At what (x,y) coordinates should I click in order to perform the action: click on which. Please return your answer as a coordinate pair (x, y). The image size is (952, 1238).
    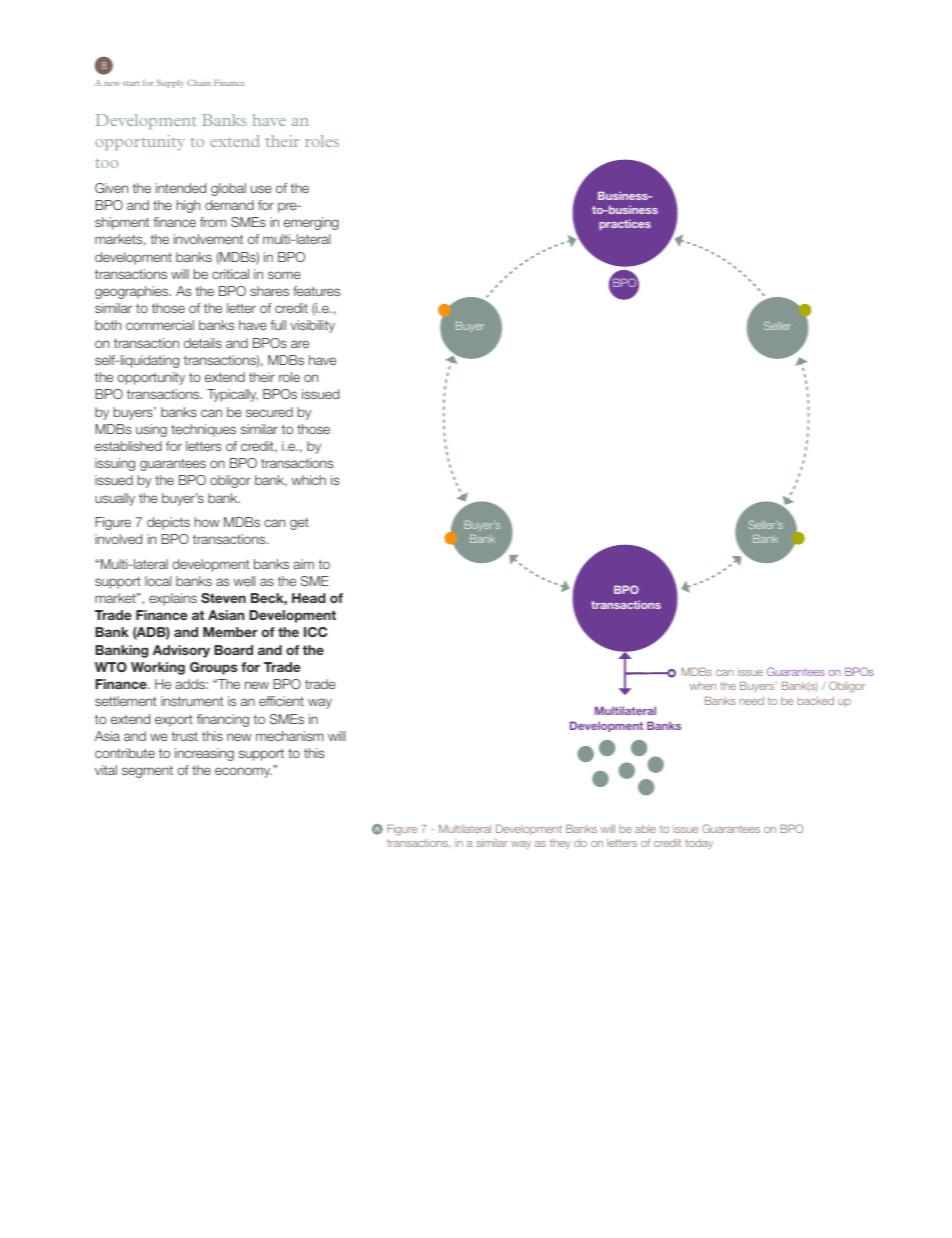
    Looking at the image, I should click on (309, 480).
